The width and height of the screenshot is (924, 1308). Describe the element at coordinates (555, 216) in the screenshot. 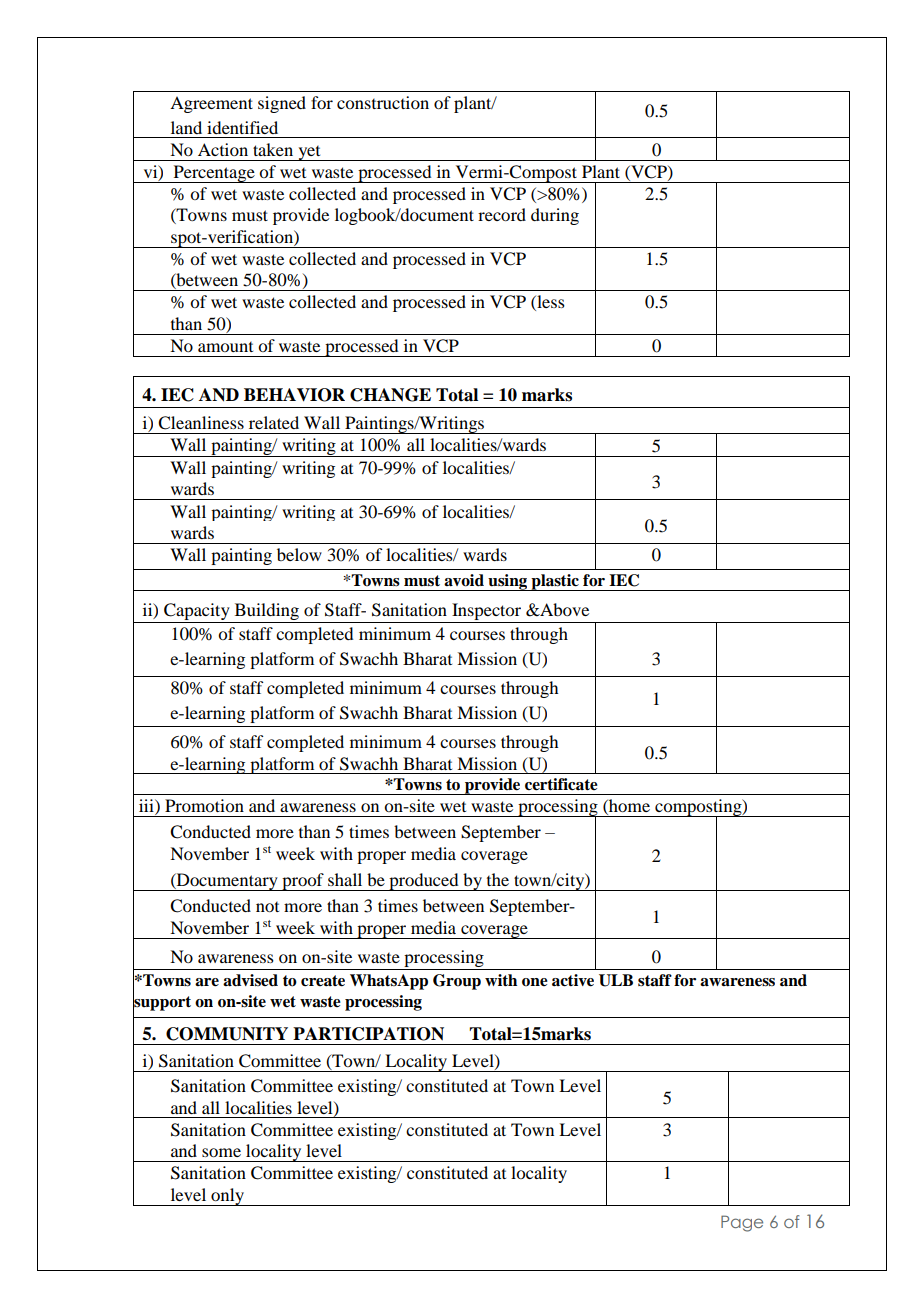

I see `during` at that location.
